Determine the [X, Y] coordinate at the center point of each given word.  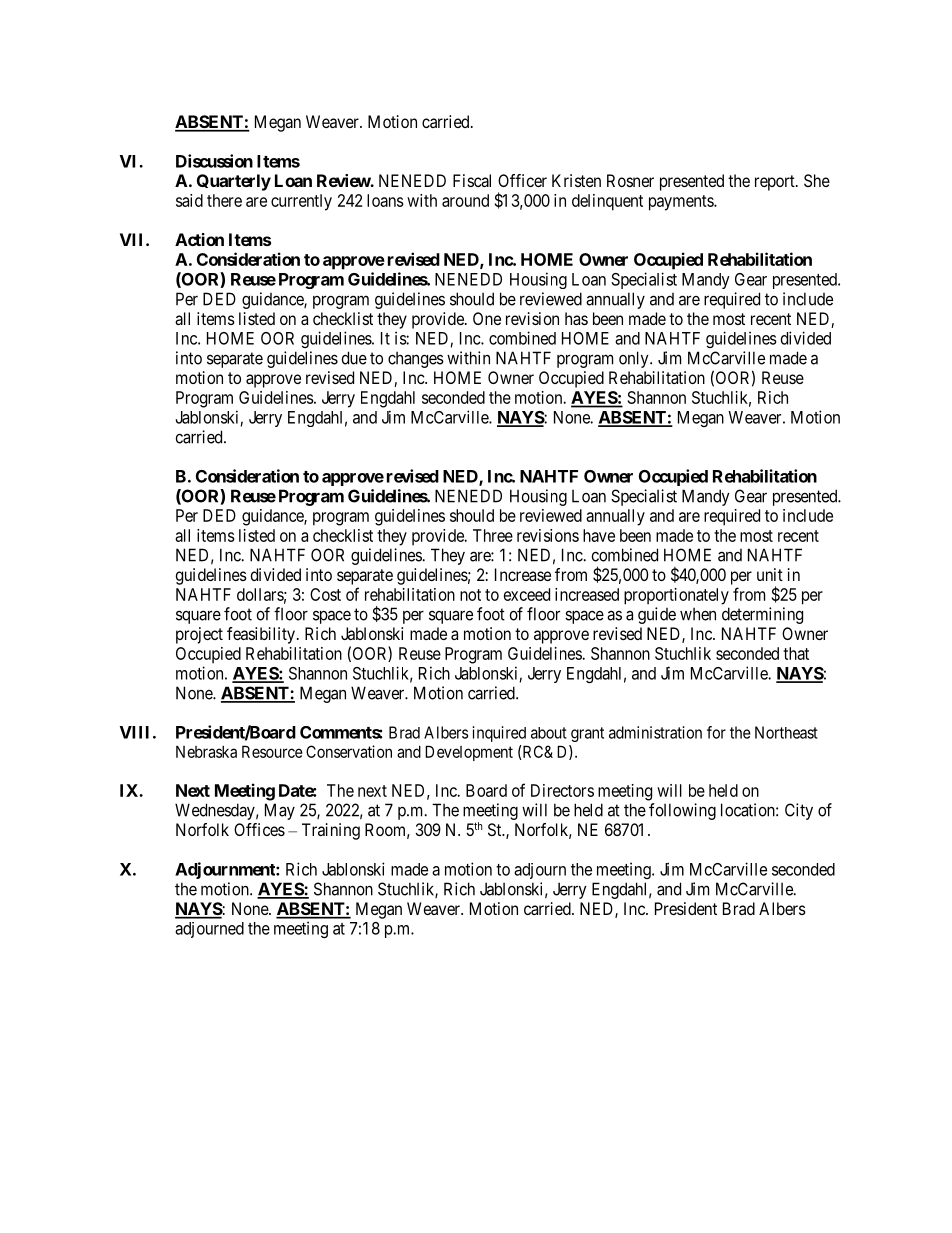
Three [493, 535]
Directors [562, 790]
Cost [325, 594]
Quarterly [234, 182]
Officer [522, 180]
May [280, 811]
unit [770, 574]
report [776, 183]
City [799, 811]
